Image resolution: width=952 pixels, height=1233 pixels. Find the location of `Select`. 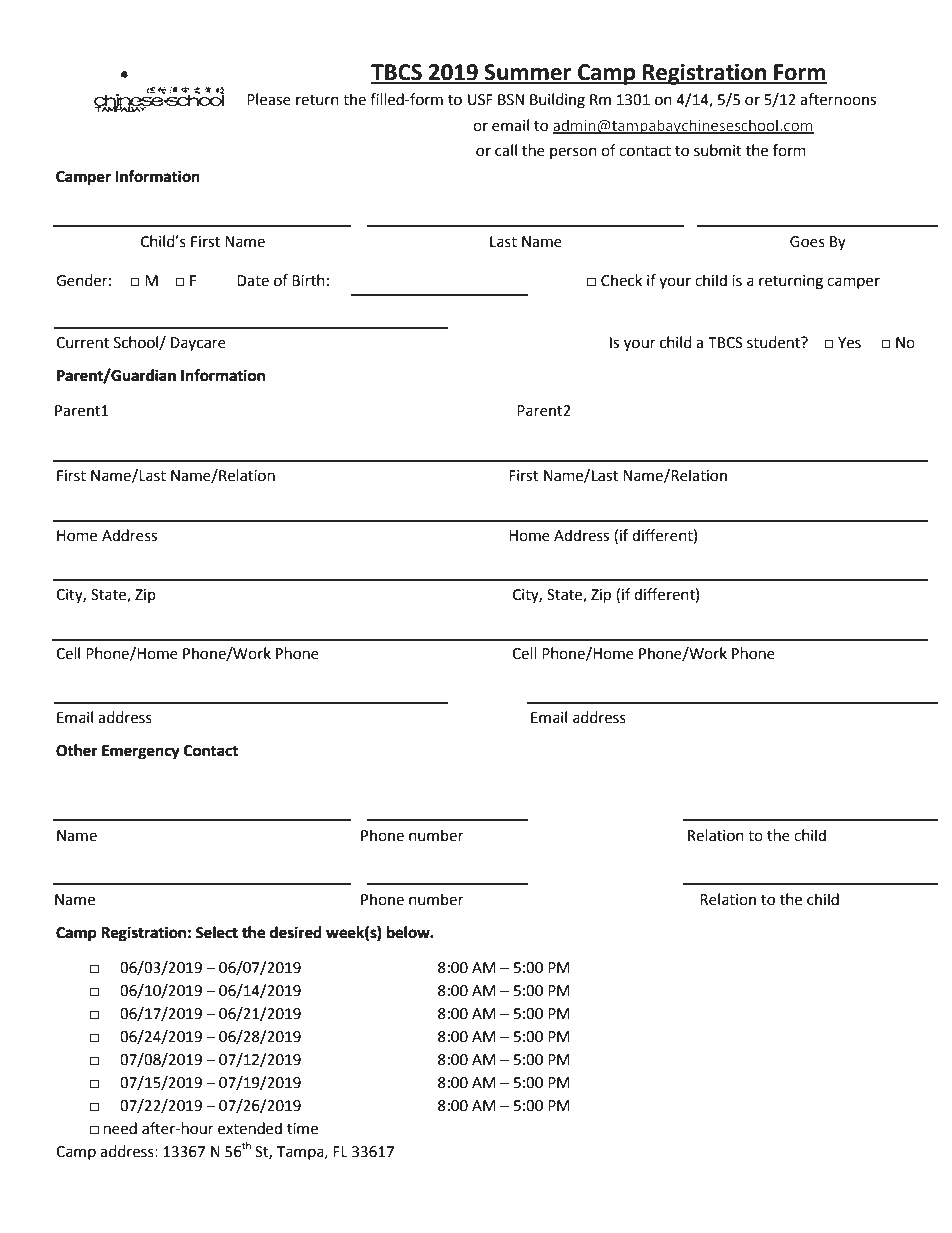

Select is located at coordinates (217, 932).
